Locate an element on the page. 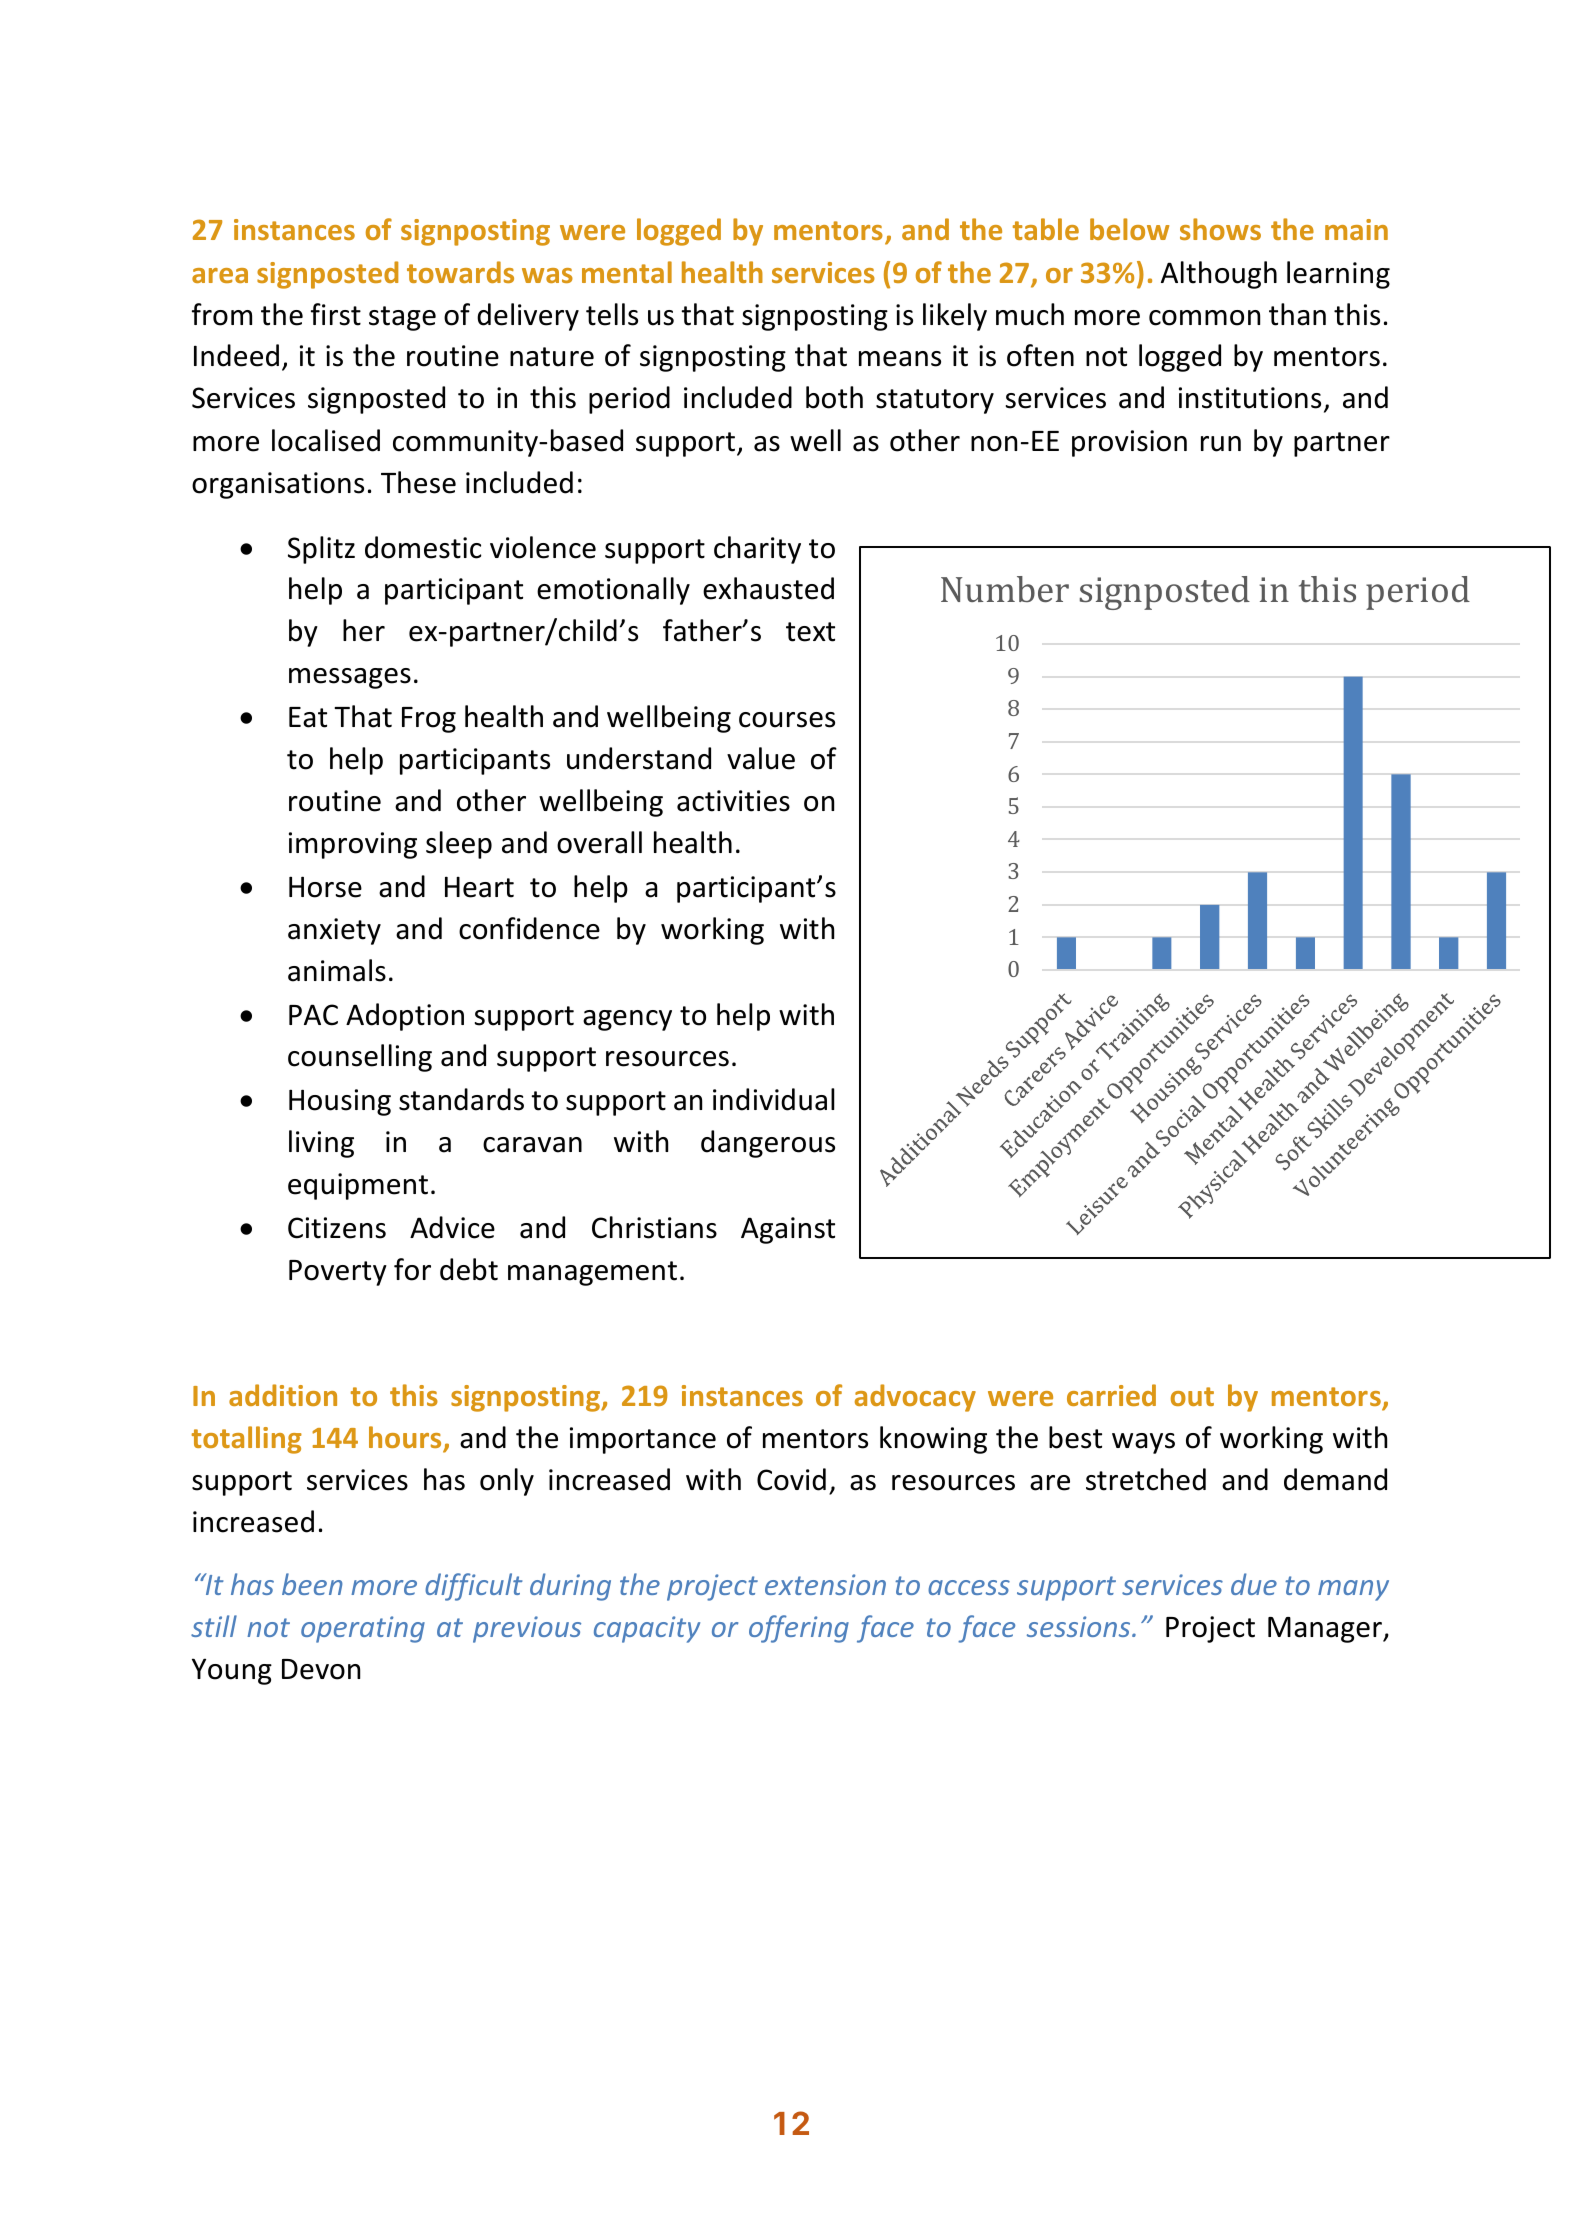 This image has width=1581, height=2236. individual is located at coordinates (774, 1099).
